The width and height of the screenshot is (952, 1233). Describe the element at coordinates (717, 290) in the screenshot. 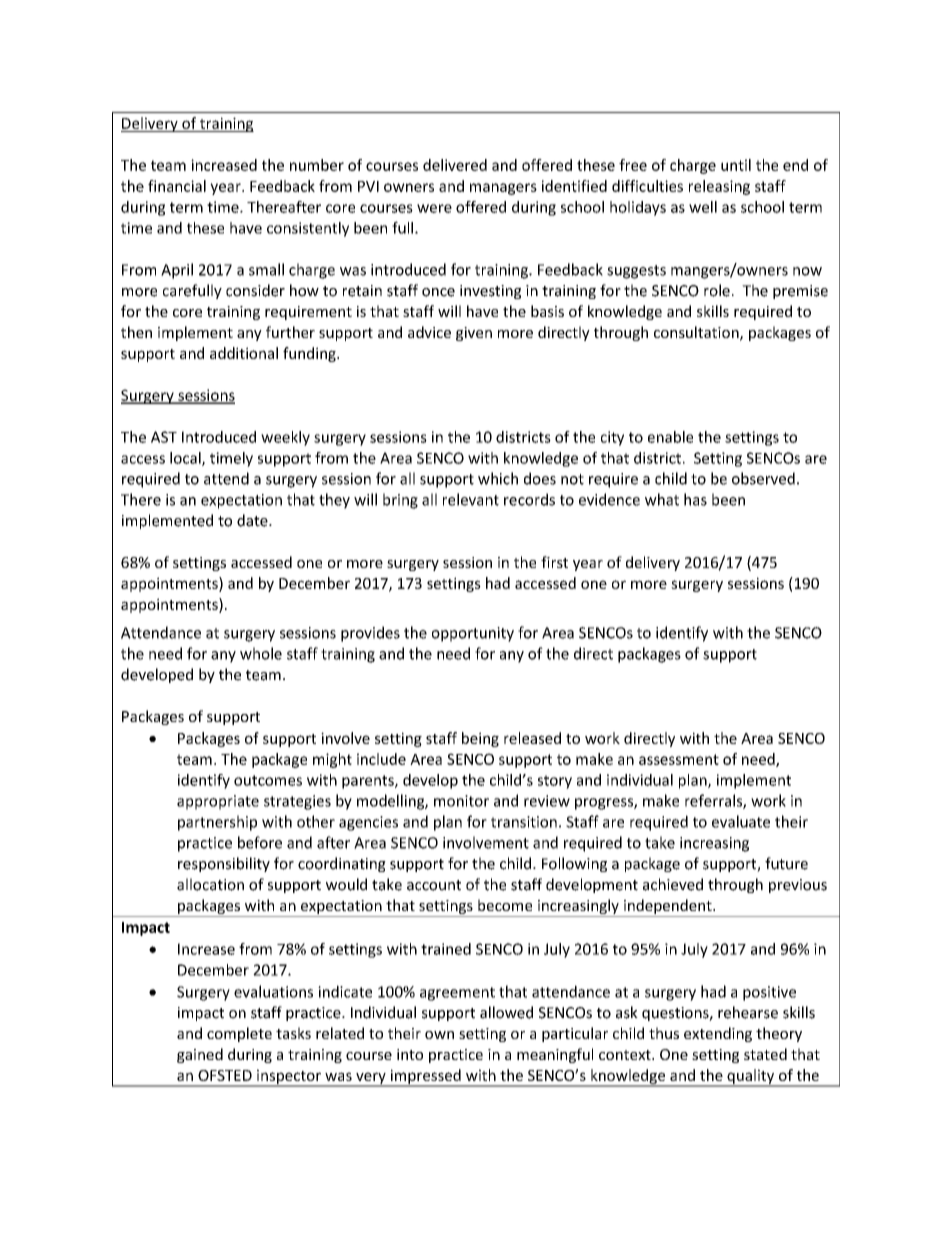

I see `role` at that location.
